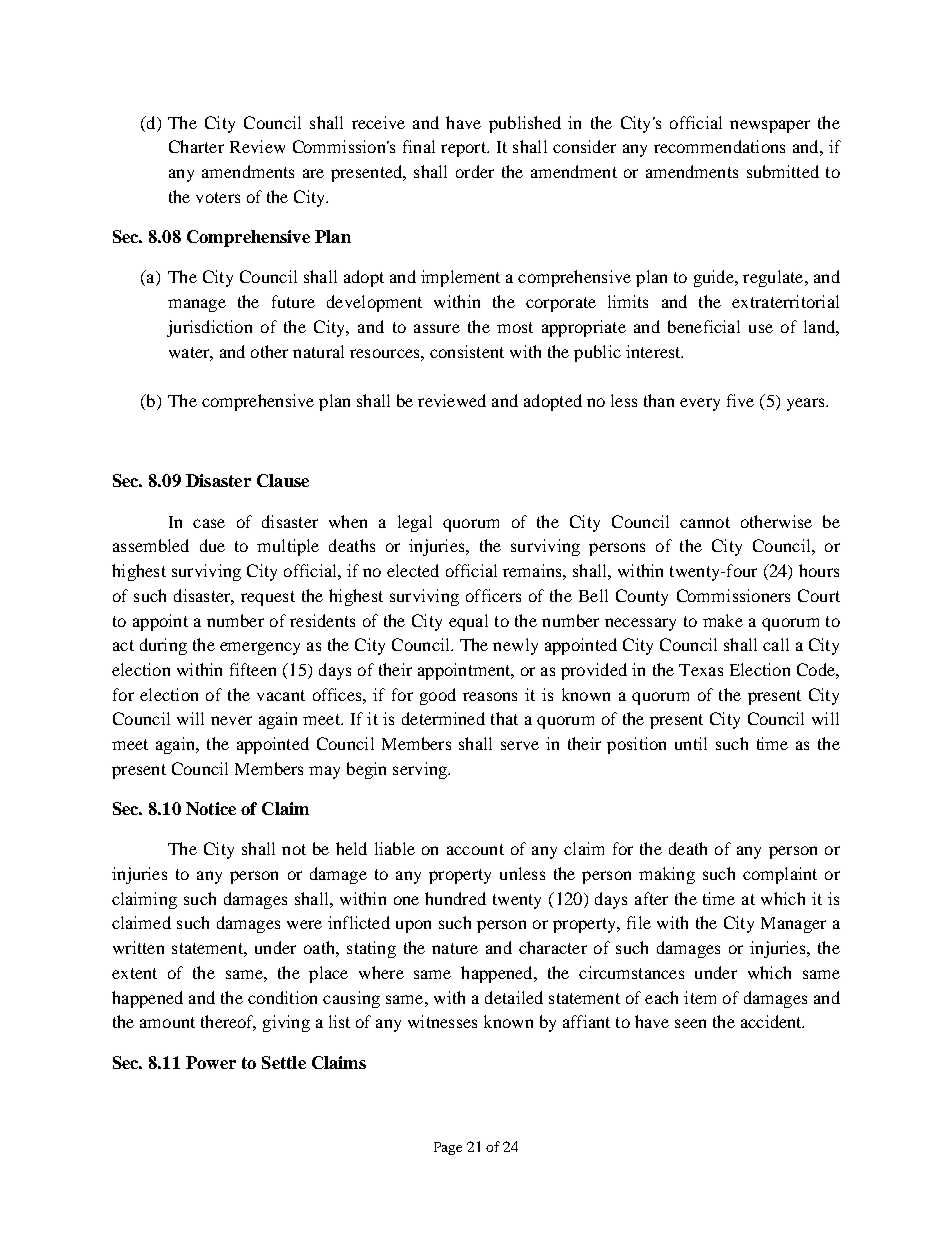 This screenshot has width=952, height=1233. What do you see at coordinates (211, 1062) in the screenshot?
I see `Power` at bounding box center [211, 1062].
